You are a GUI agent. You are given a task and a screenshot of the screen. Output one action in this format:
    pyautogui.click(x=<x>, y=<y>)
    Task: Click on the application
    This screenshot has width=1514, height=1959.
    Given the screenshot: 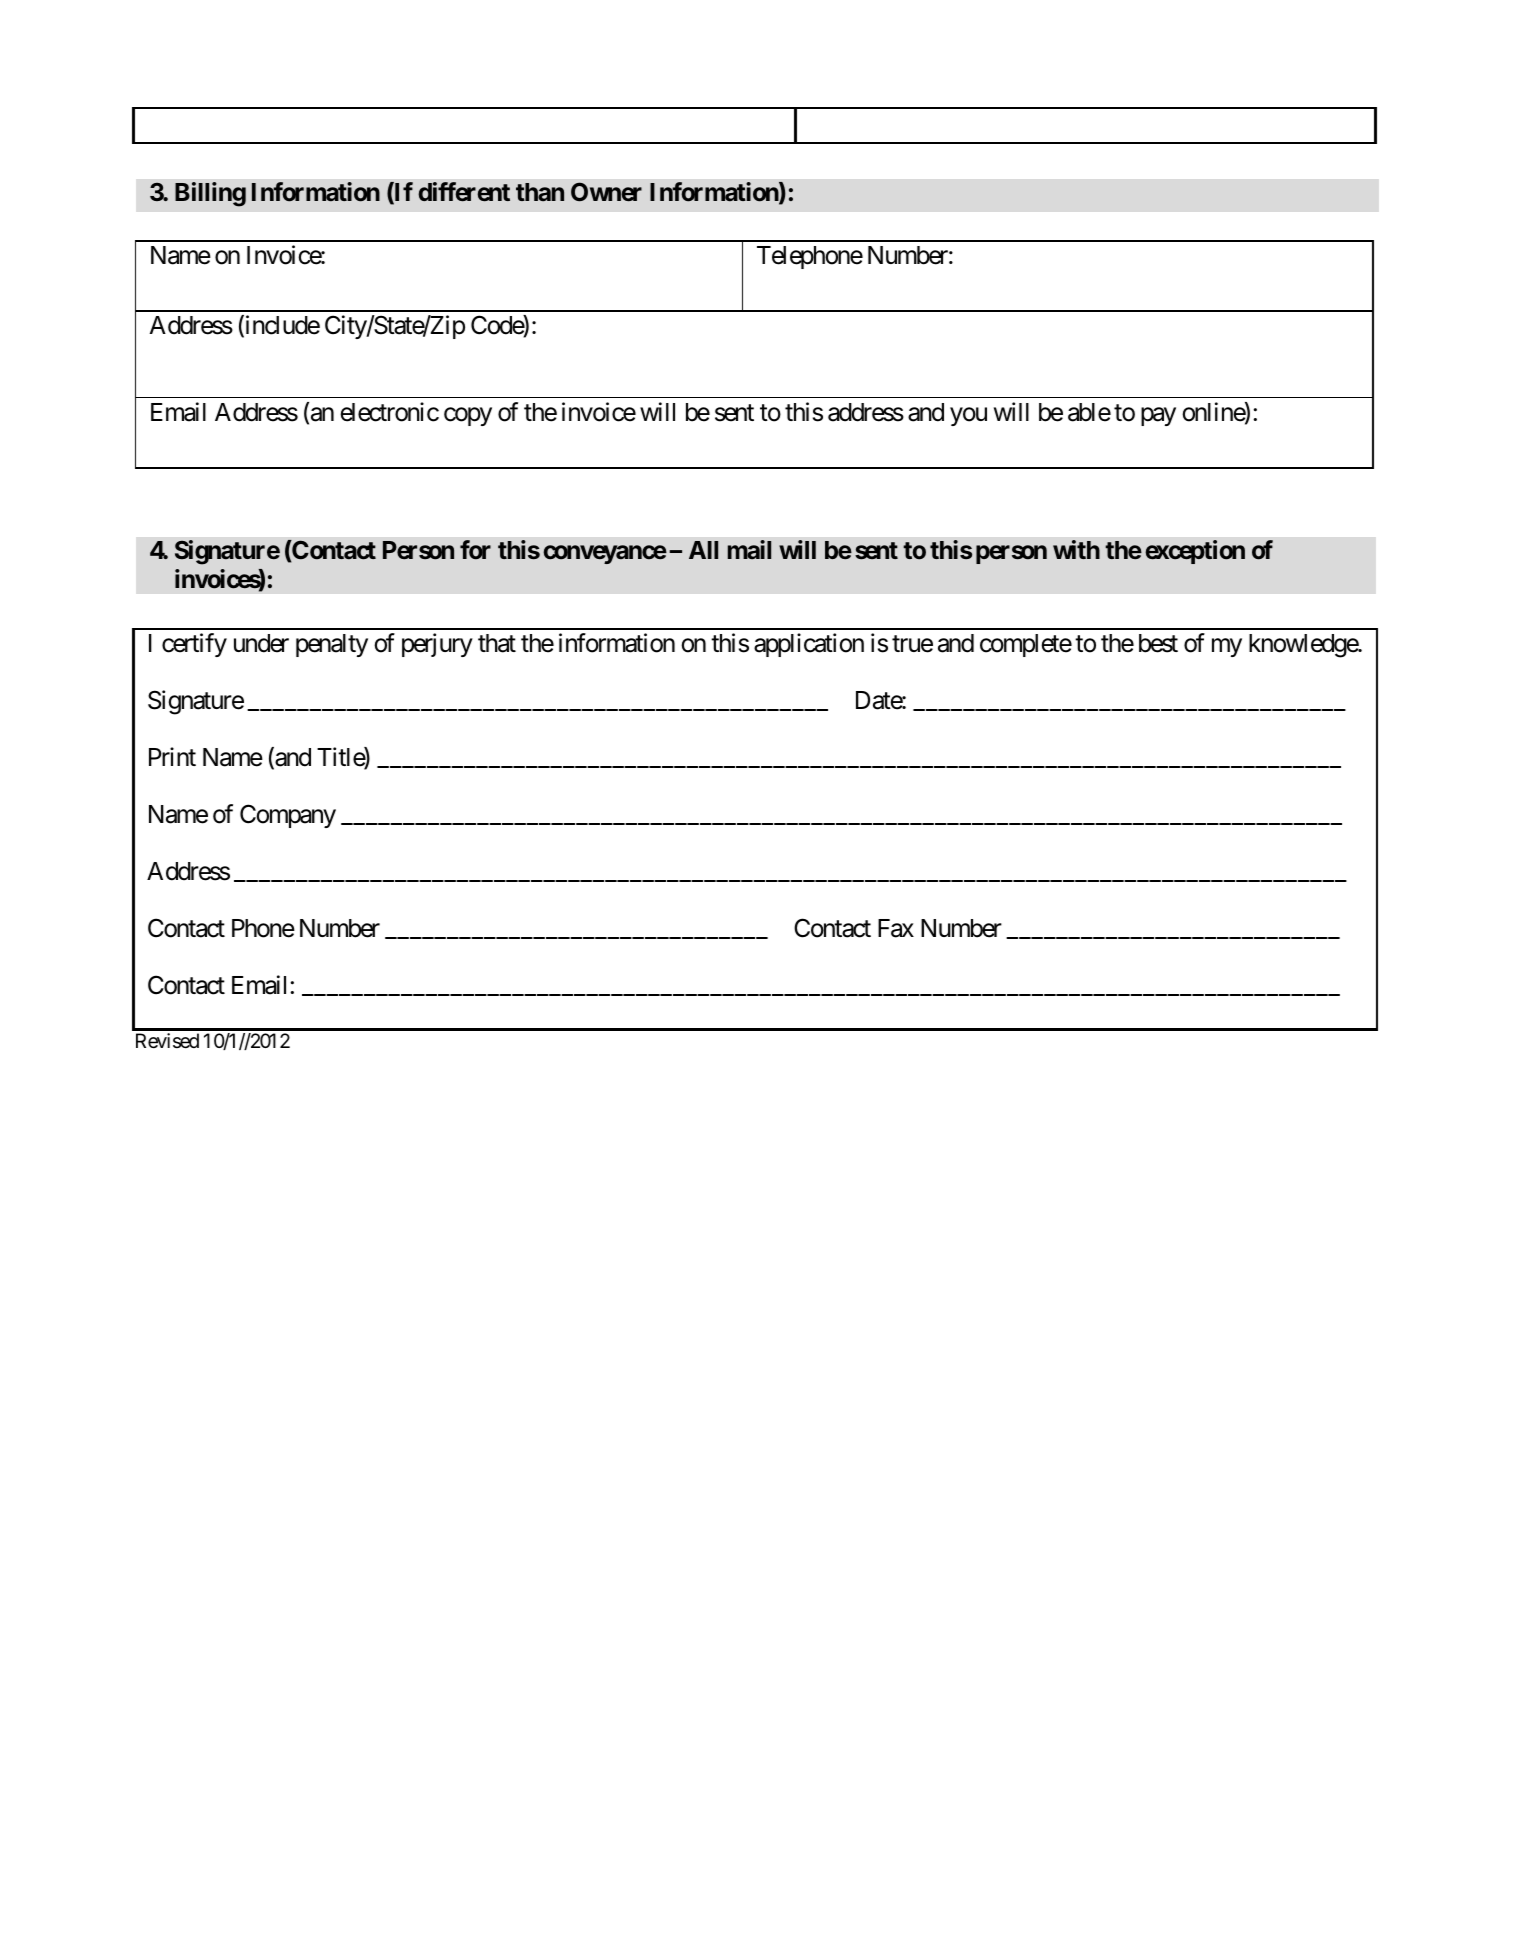 What is the action you would take?
    pyautogui.click(x=809, y=645)
